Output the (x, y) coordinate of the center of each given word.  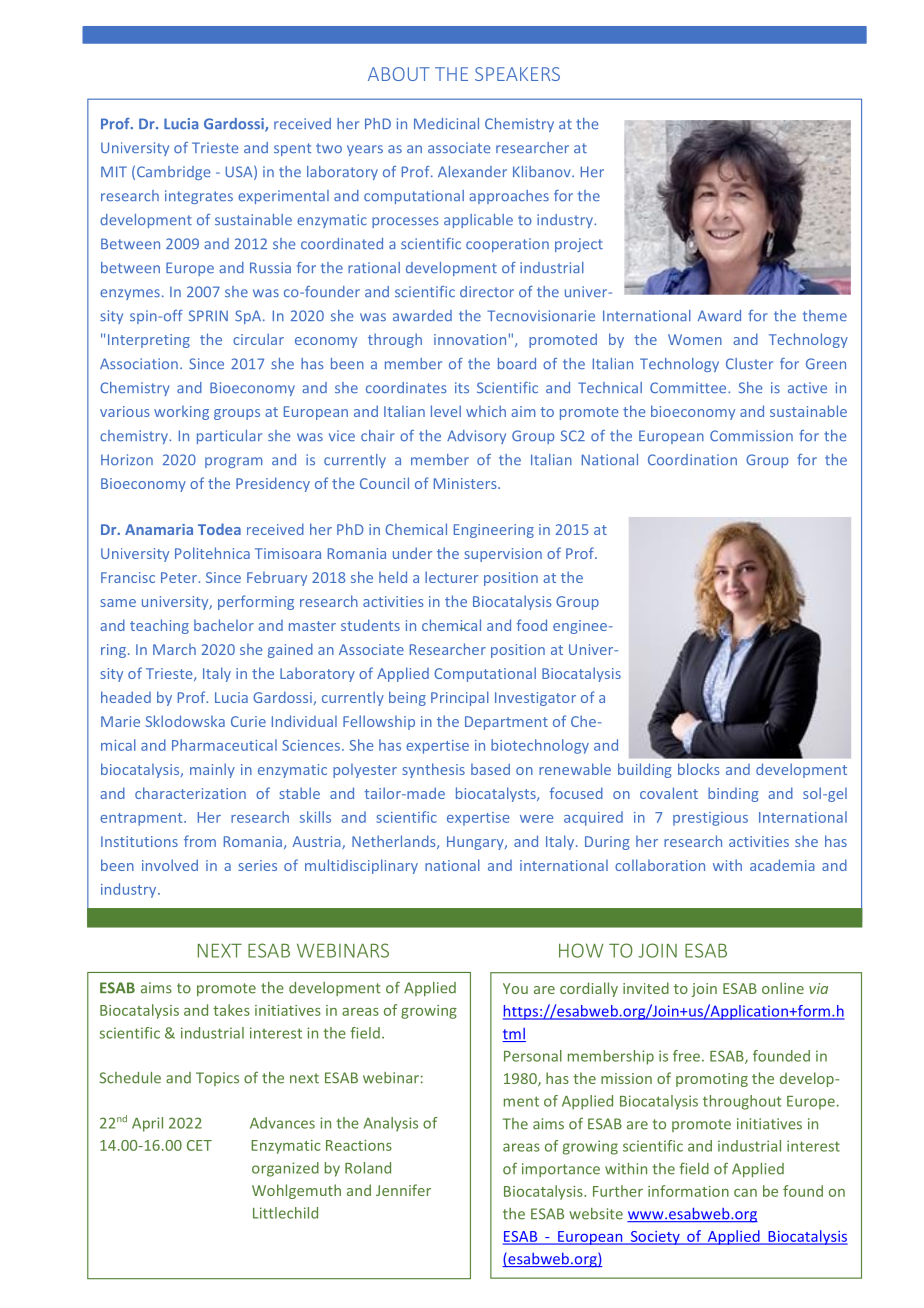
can (745, 1193)
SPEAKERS (517, 74)
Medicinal (446, 124)
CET (199, 1145)
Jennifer (403, 1190)
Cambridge (173, 173)
